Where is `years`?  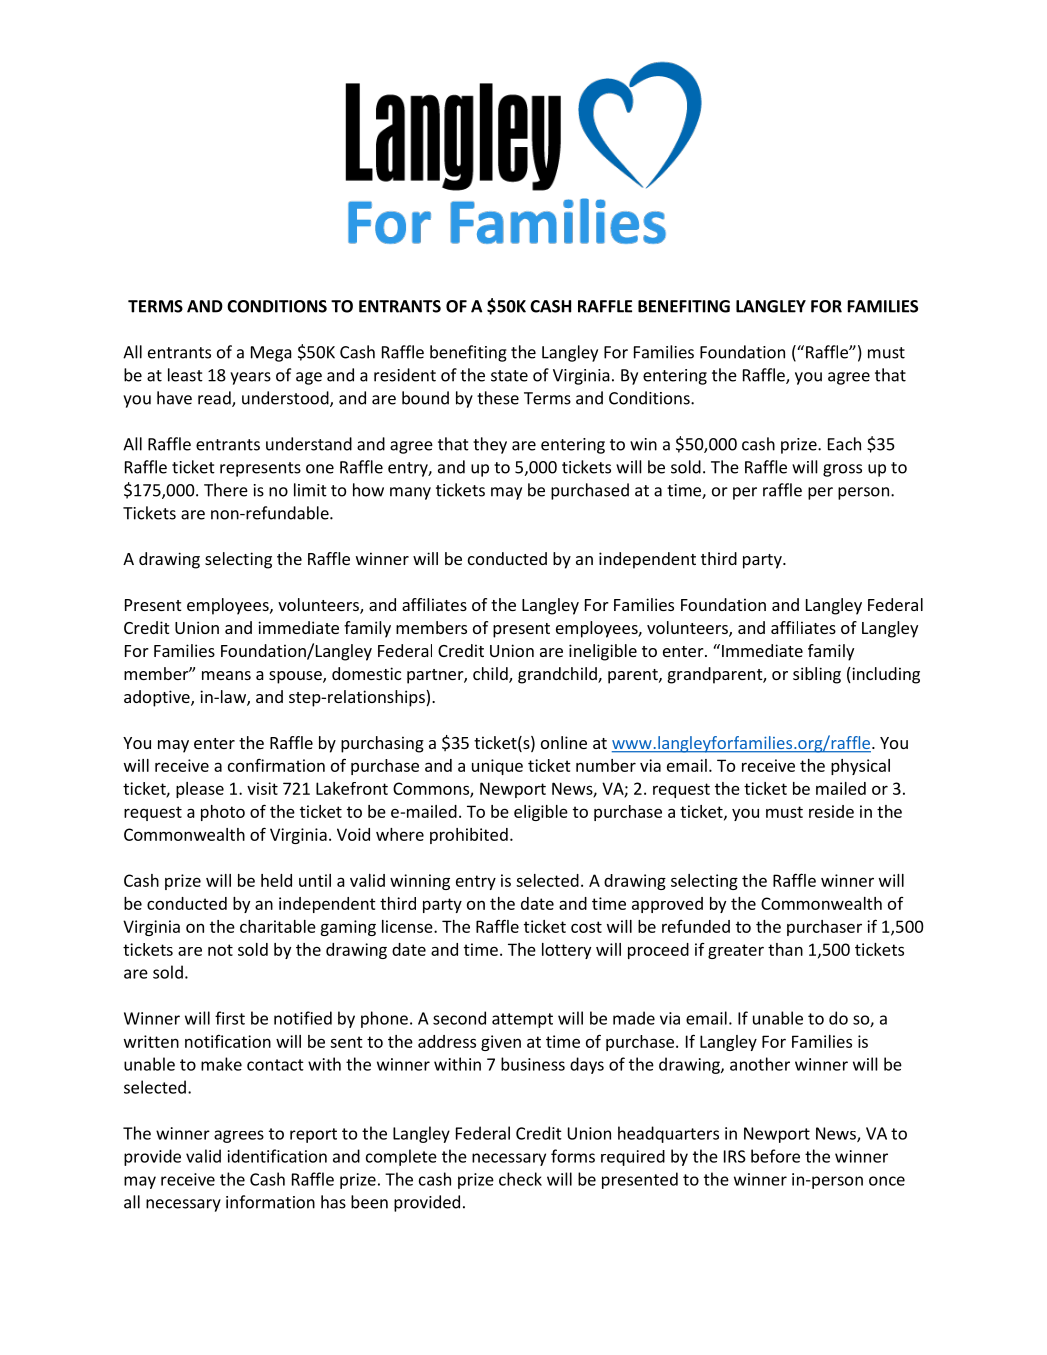
years is located at coordinates (250, 378).
